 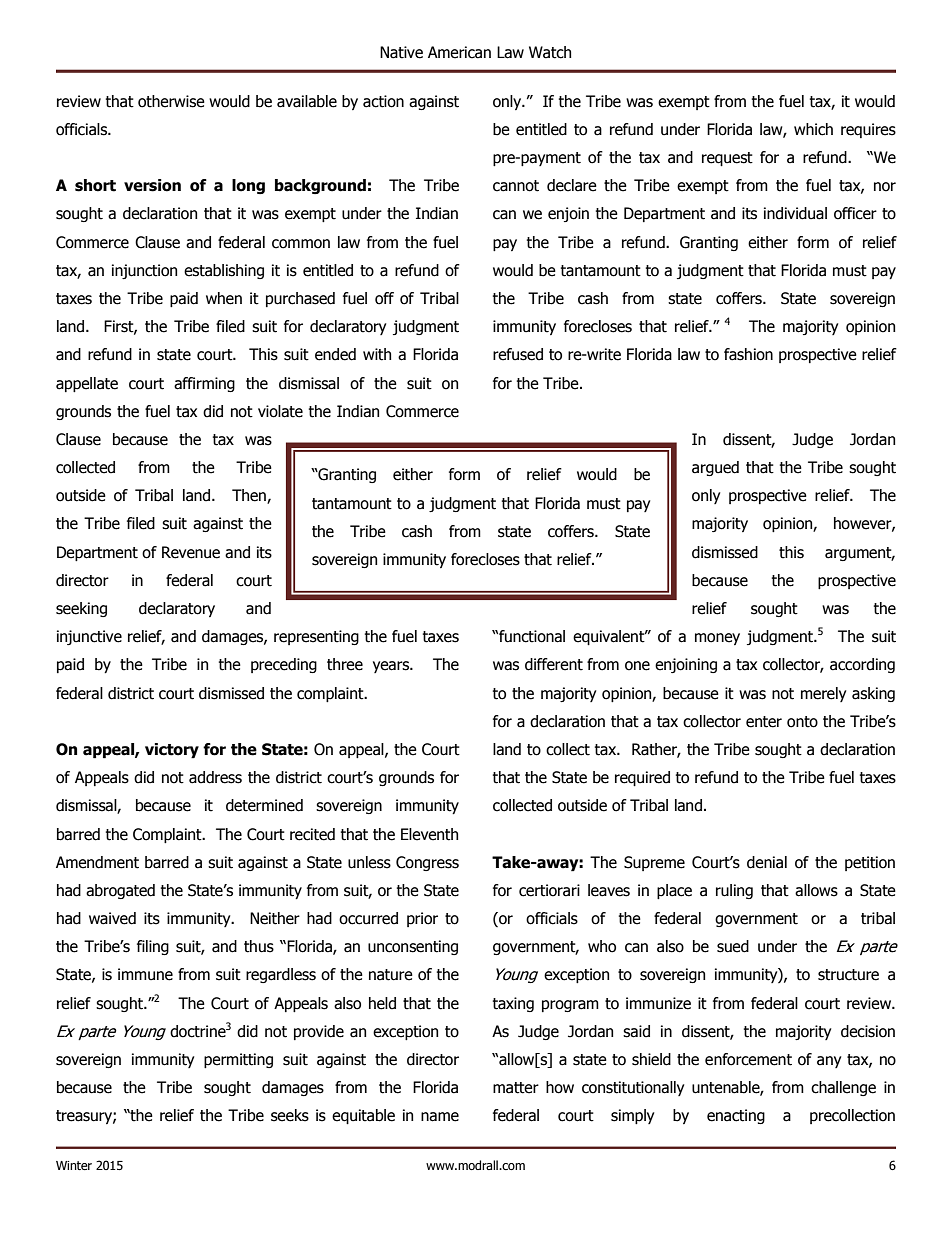 I want to click on which, so click(x=813, y=129).
